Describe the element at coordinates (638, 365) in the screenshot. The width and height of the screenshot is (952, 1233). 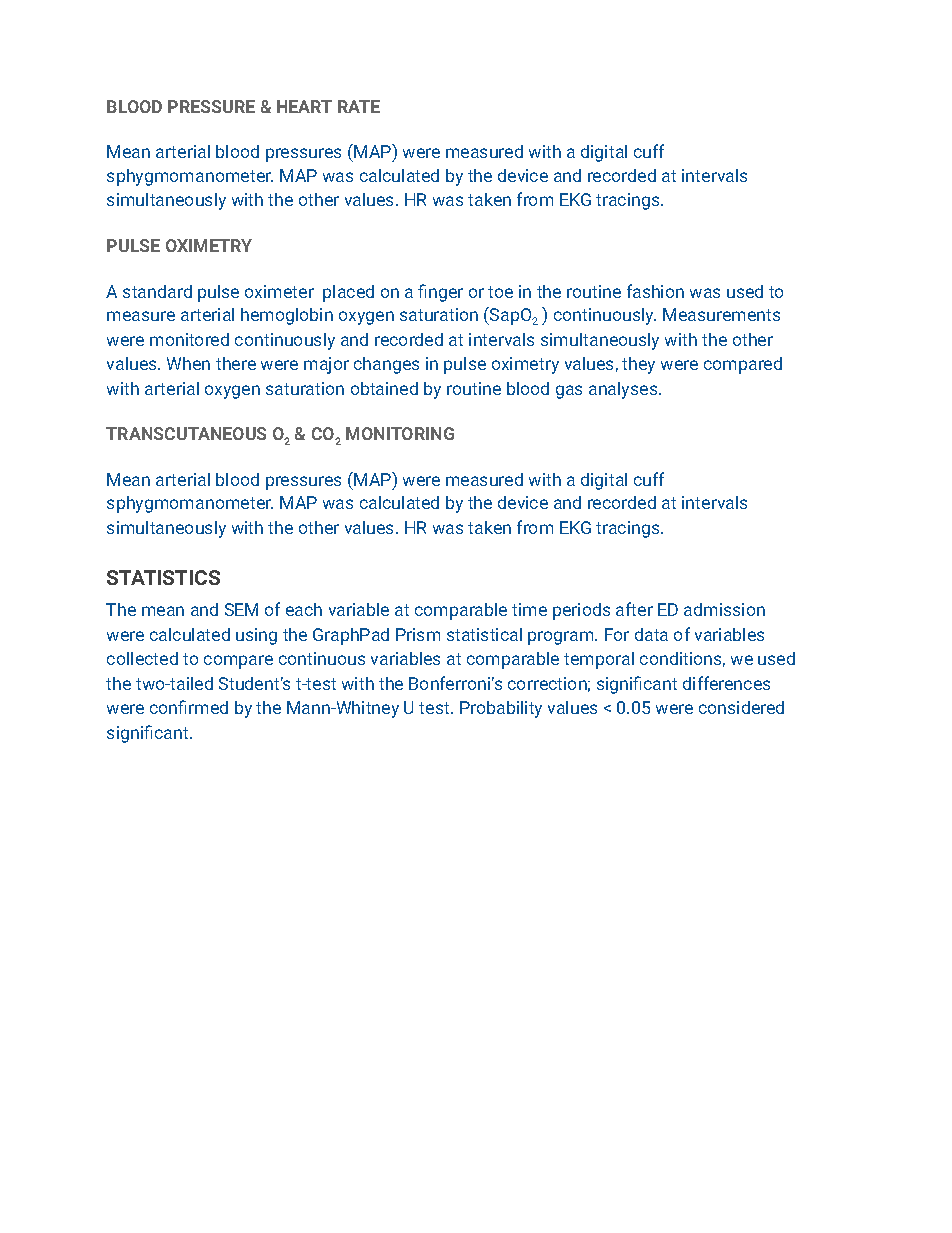
I see `they` at that location.
